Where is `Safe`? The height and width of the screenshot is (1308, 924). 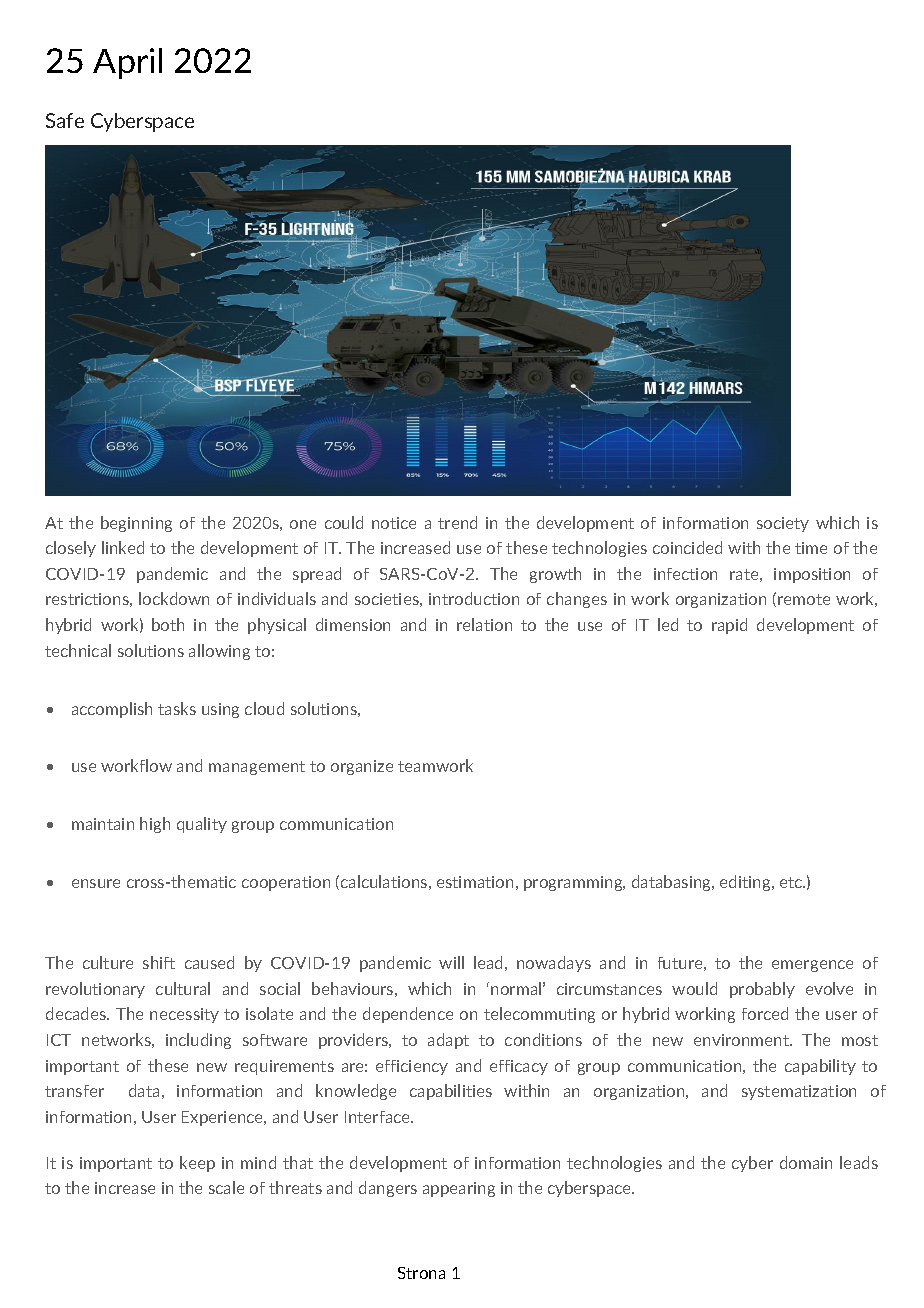 Safe is located at coordinates (65, 120).
